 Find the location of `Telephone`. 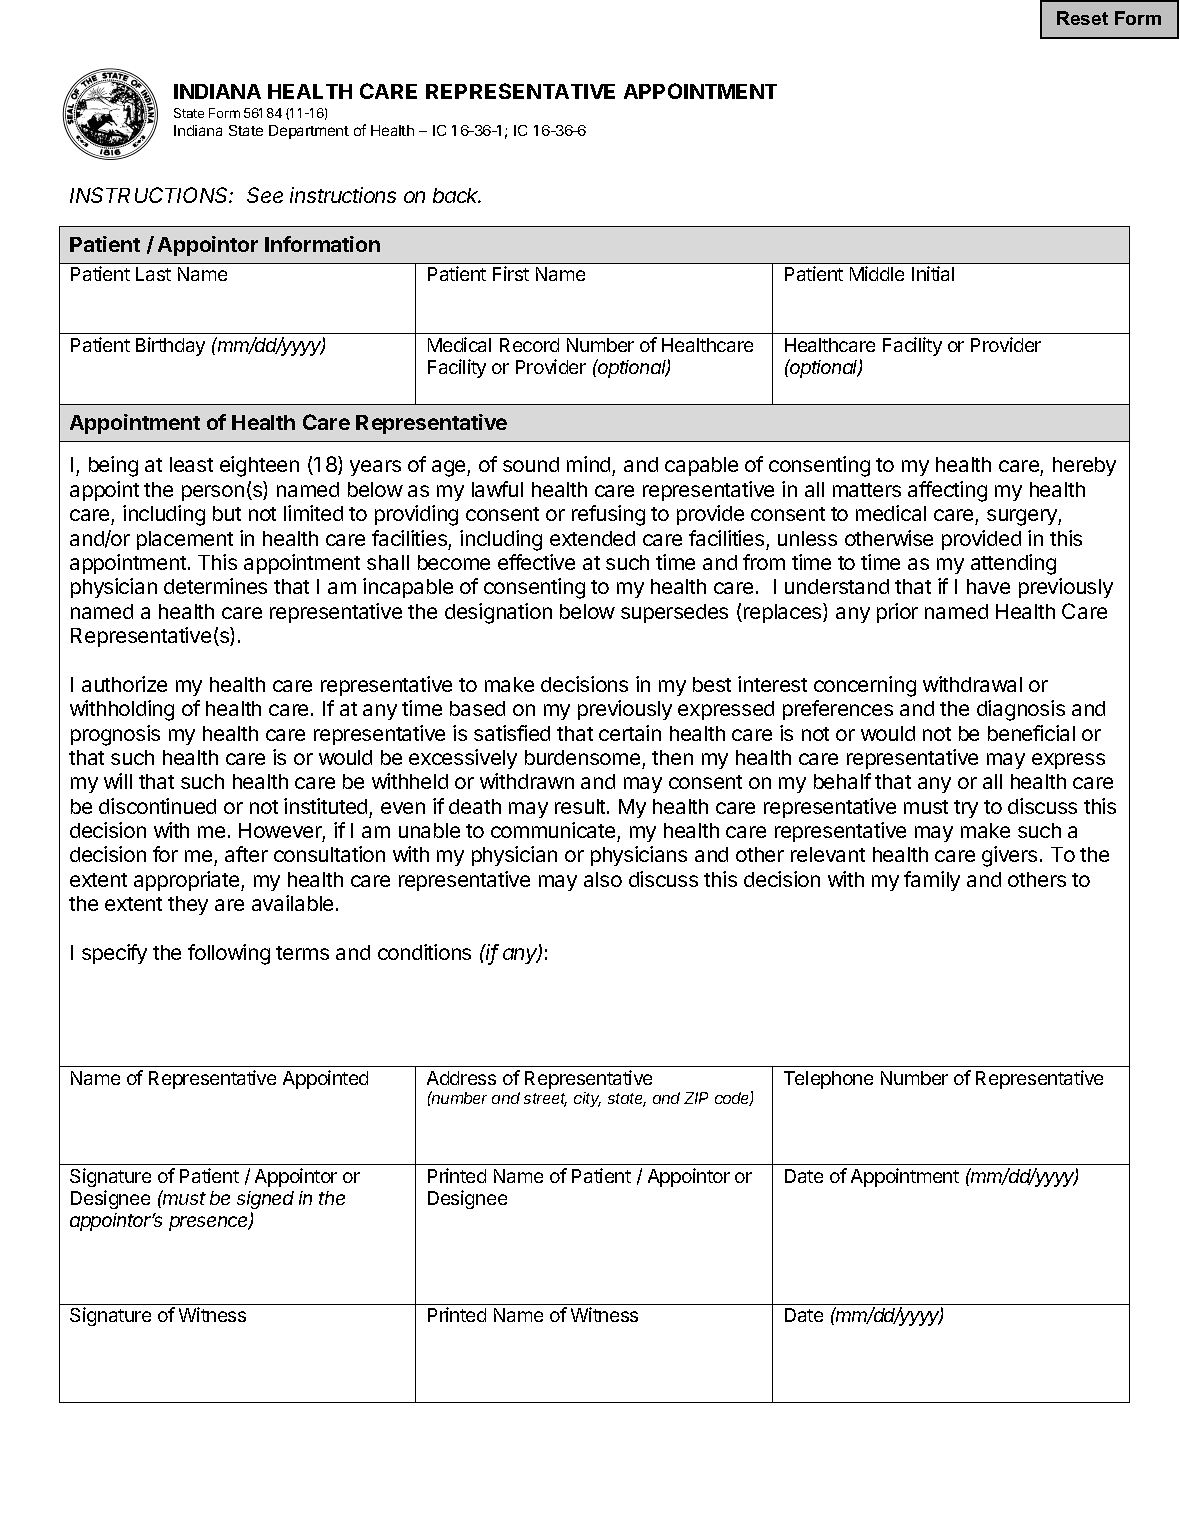

Telephone is located at coordinates (828, 1080).
